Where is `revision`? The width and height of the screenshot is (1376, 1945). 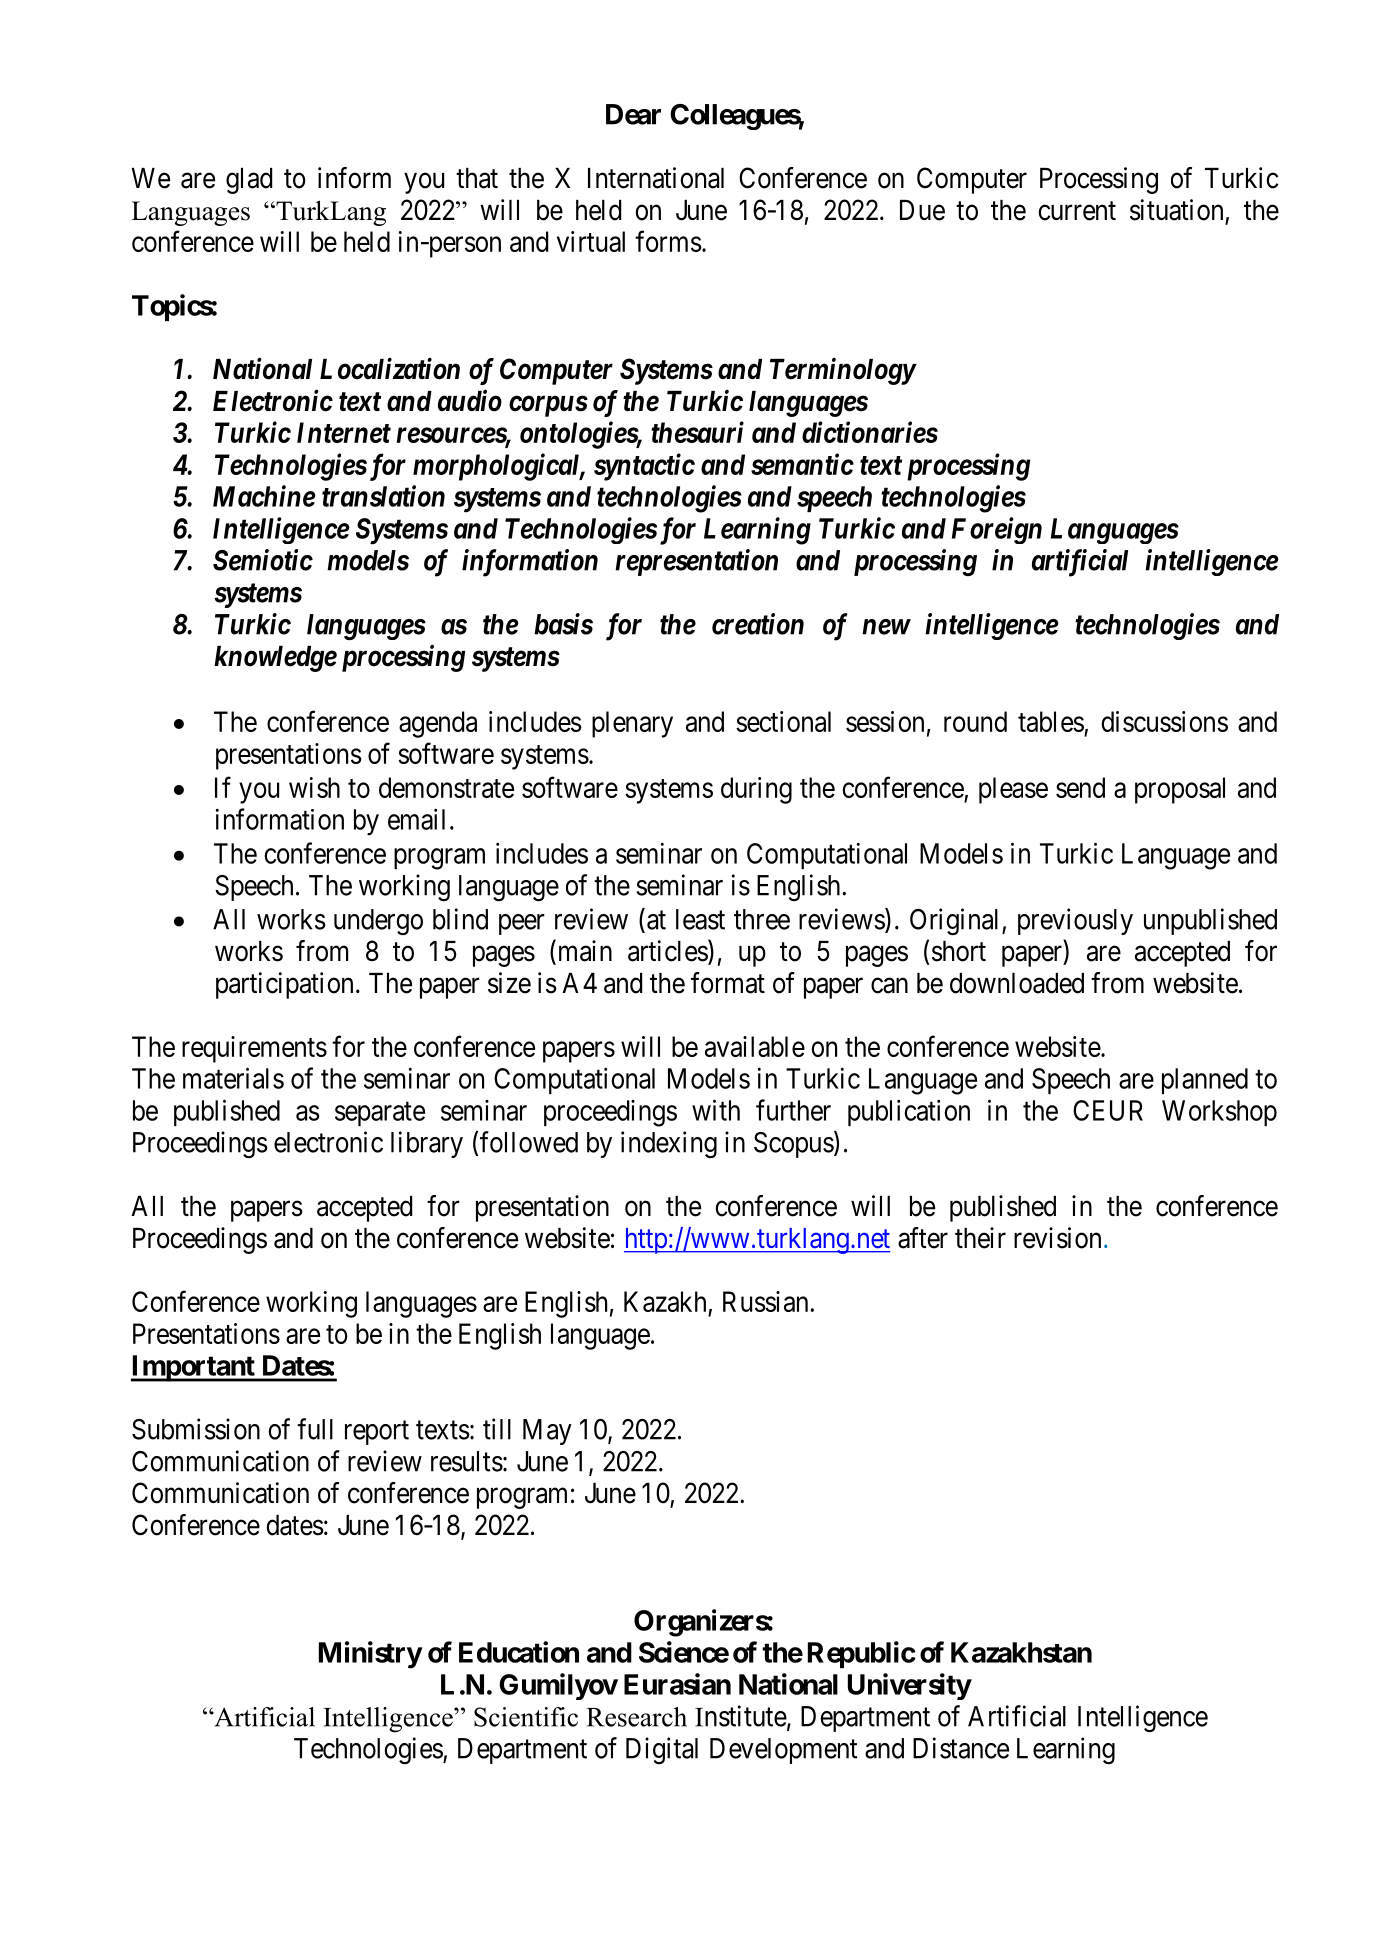 revision is located at coordinates (1057, 1238).
